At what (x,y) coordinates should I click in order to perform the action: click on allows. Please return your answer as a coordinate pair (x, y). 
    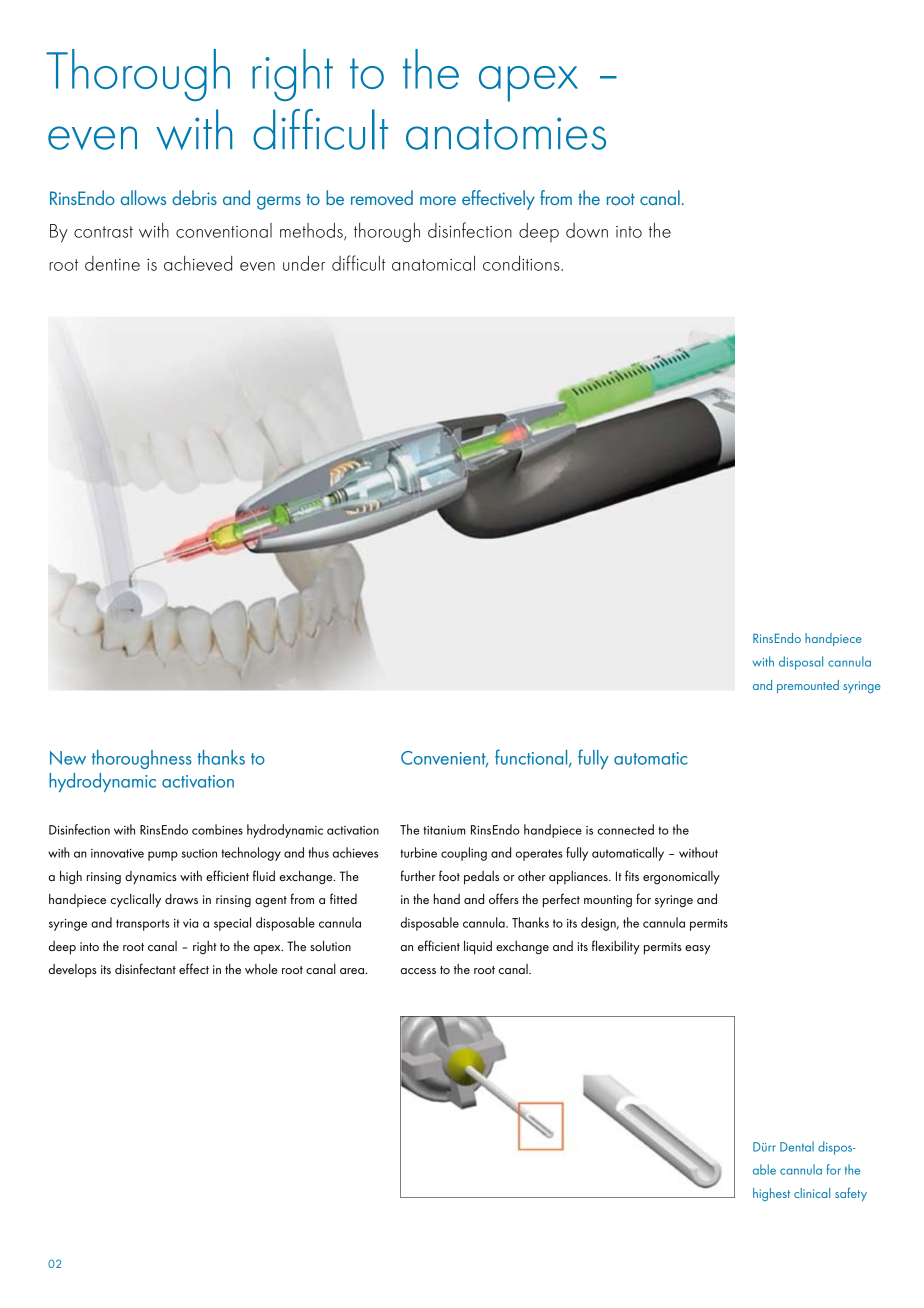
    Looking at the image, I should click on (143, 197).
